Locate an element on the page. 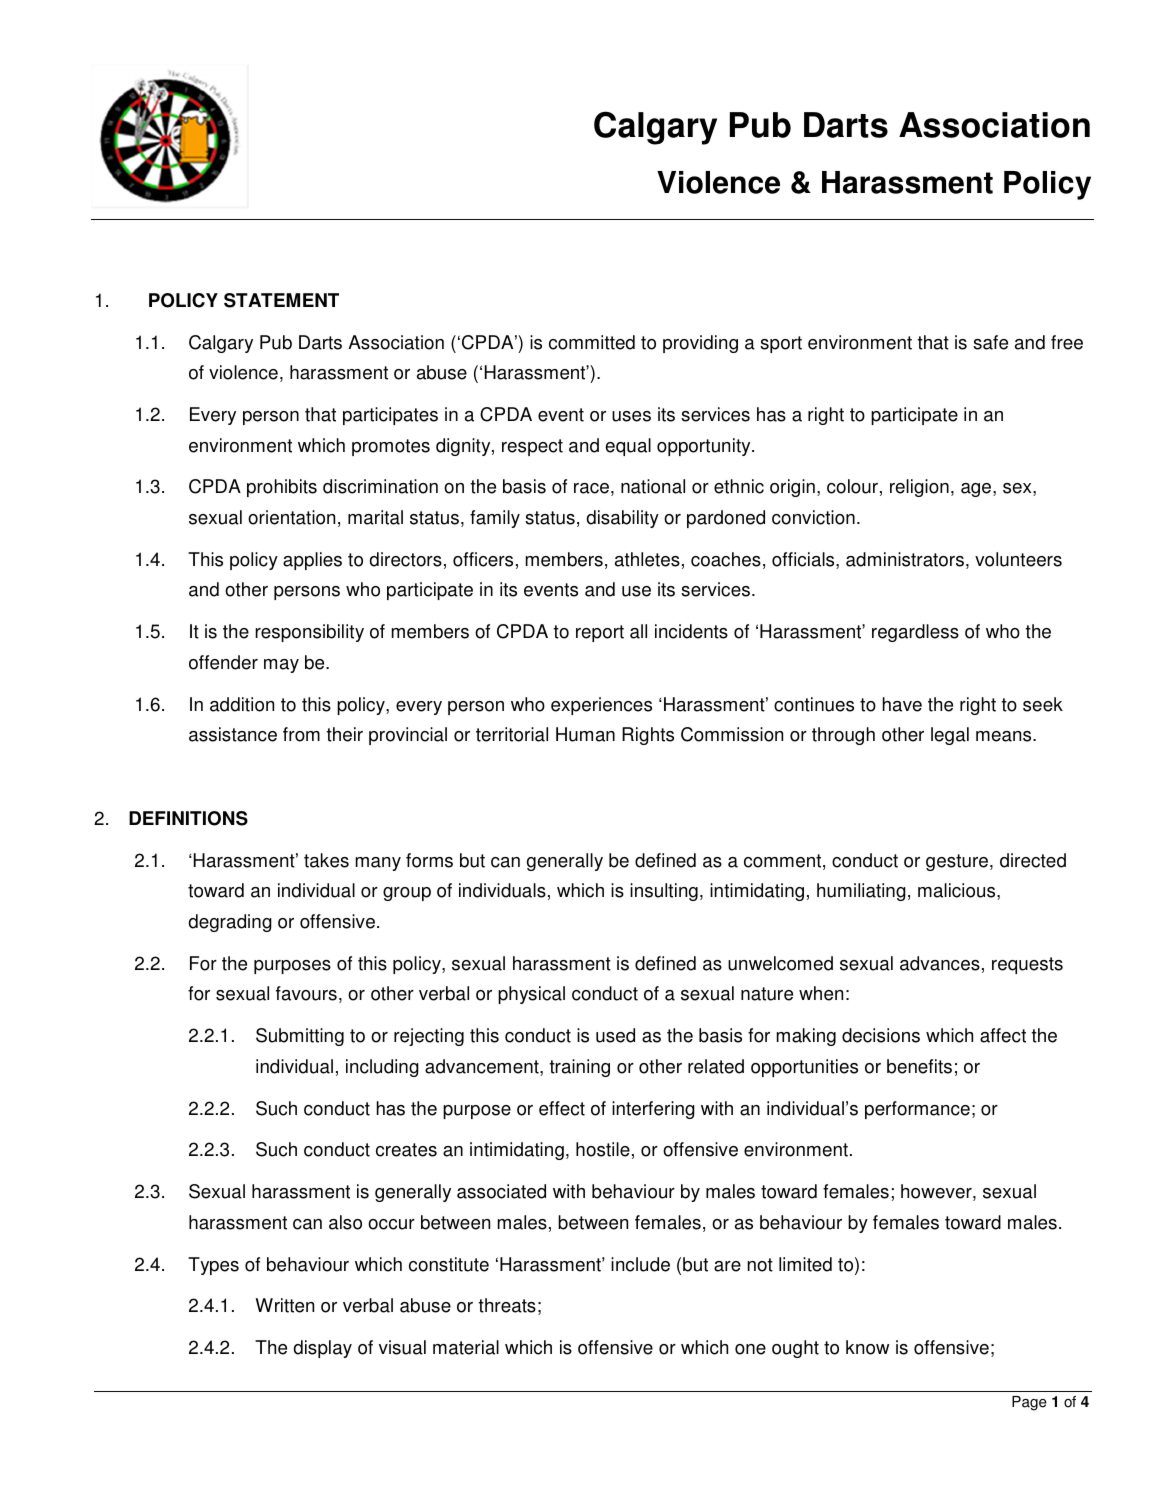  committed is located at coordinates (592, 342).
